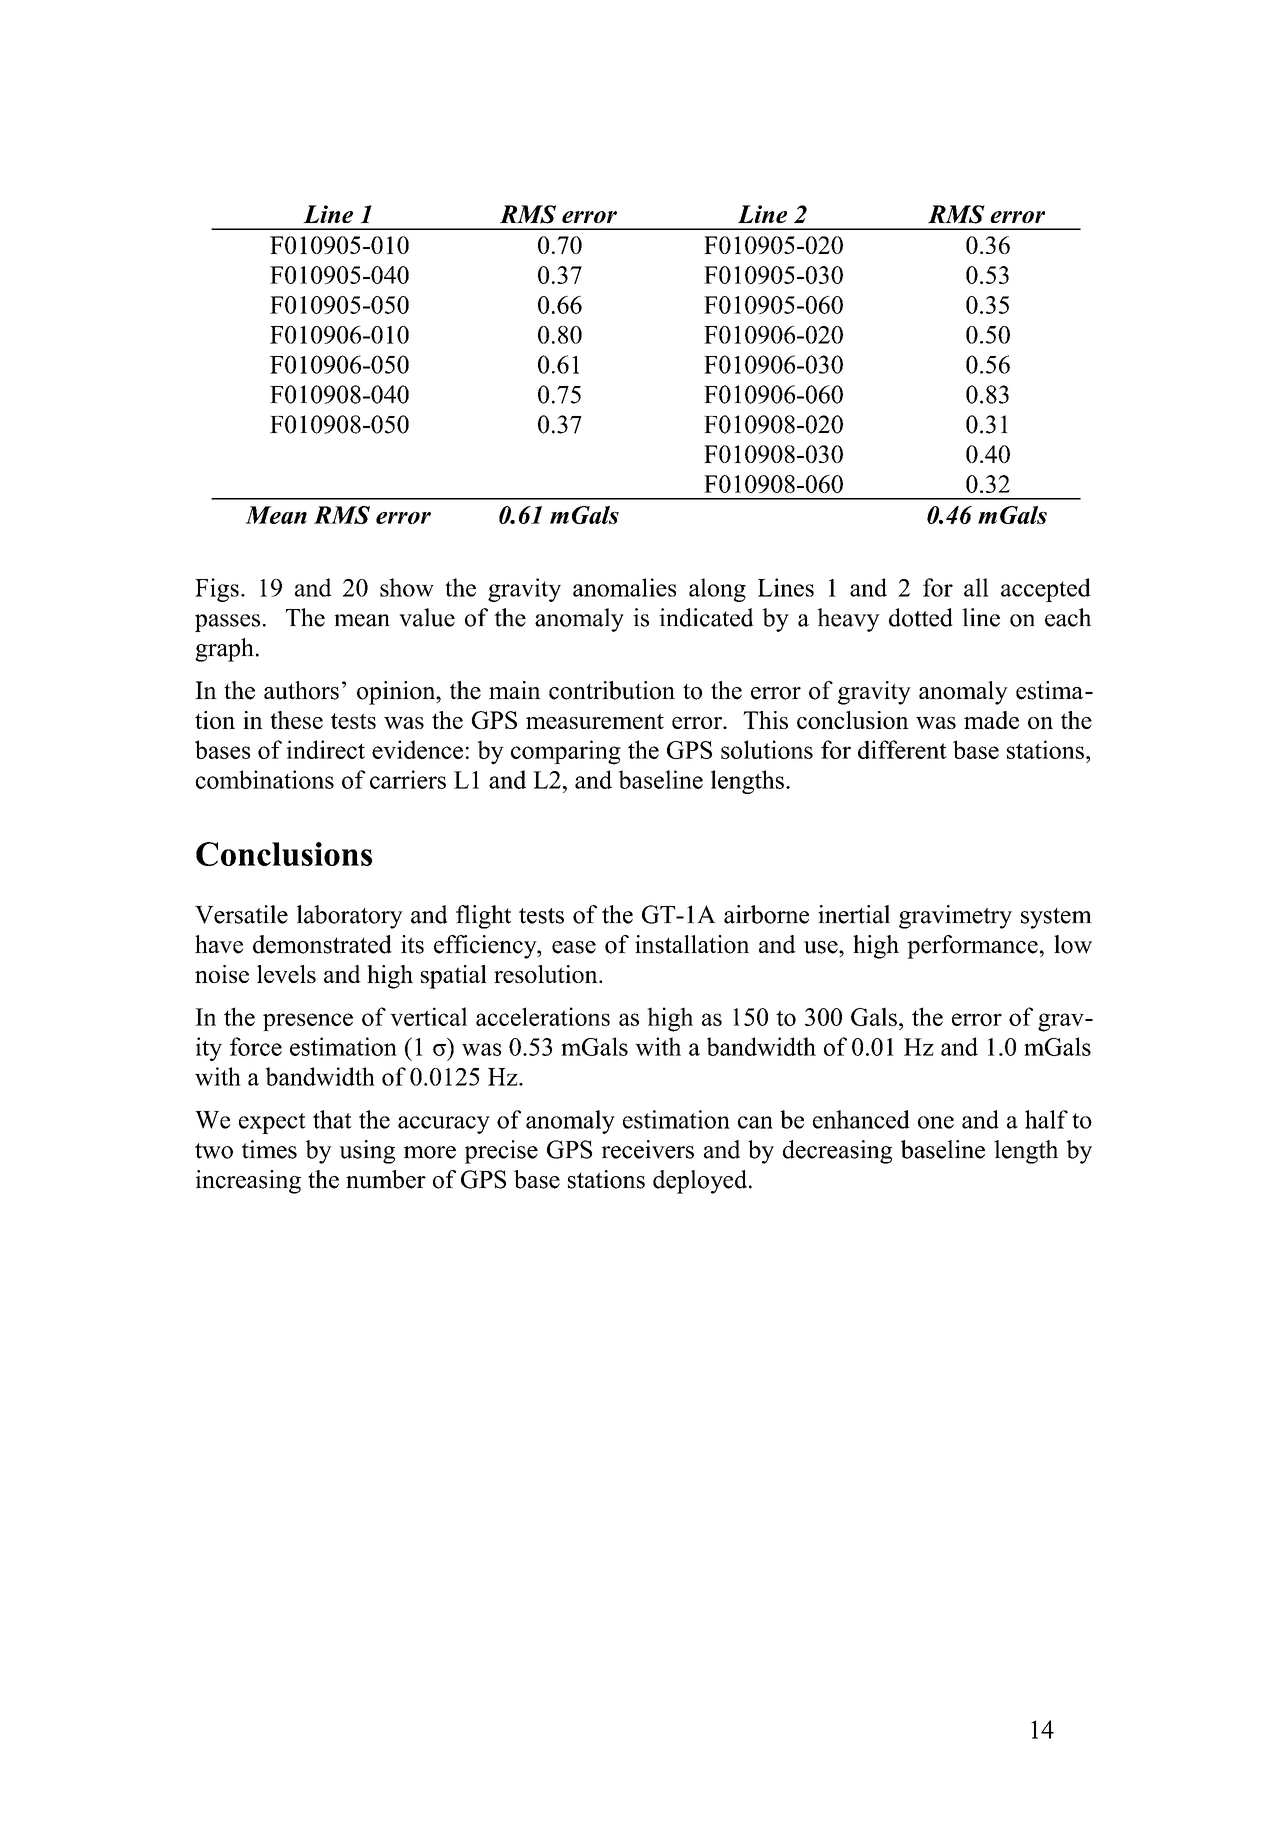  I want to click on ease, so click(574, 947).
